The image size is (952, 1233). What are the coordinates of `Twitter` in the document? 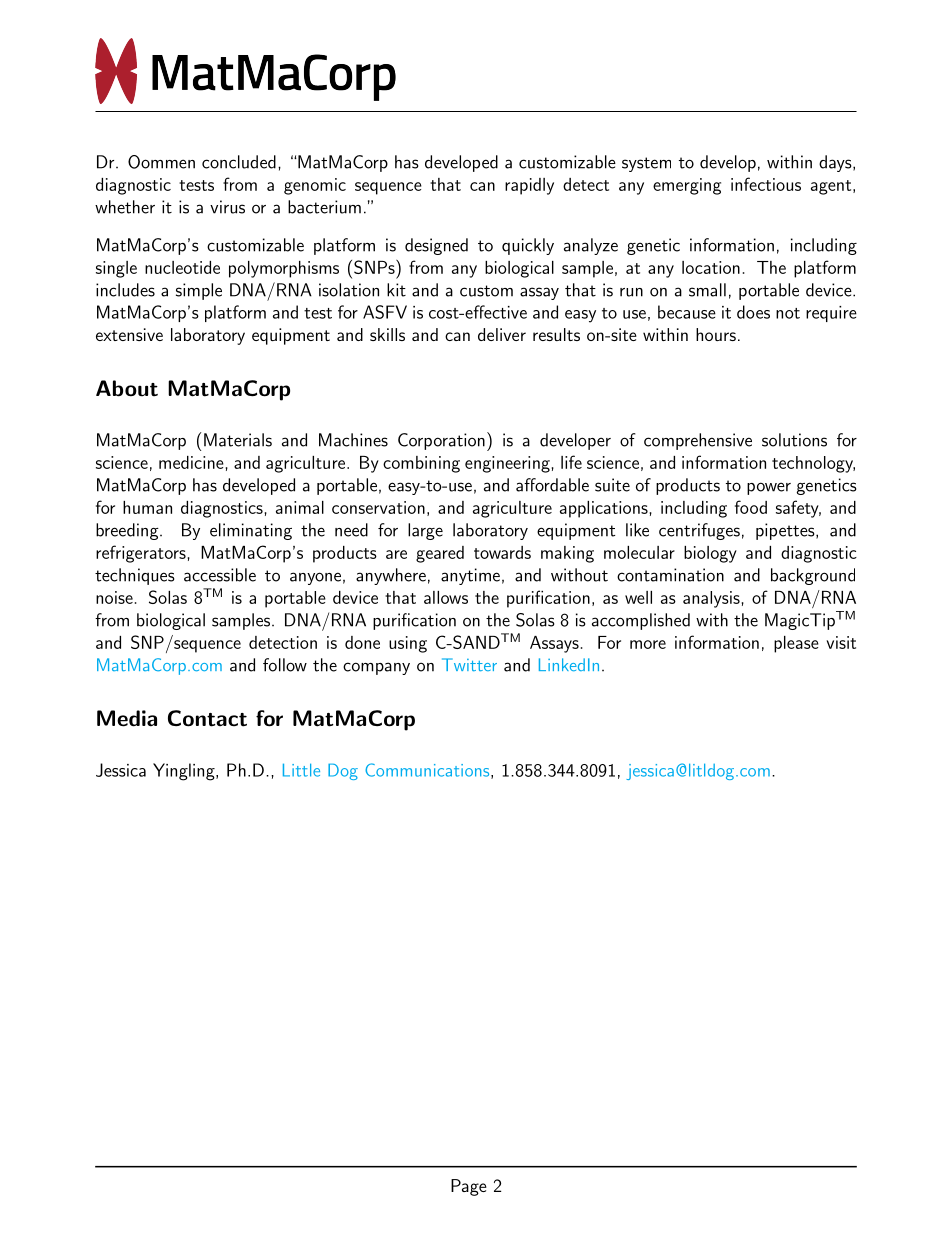 It's located at (469, 664).
